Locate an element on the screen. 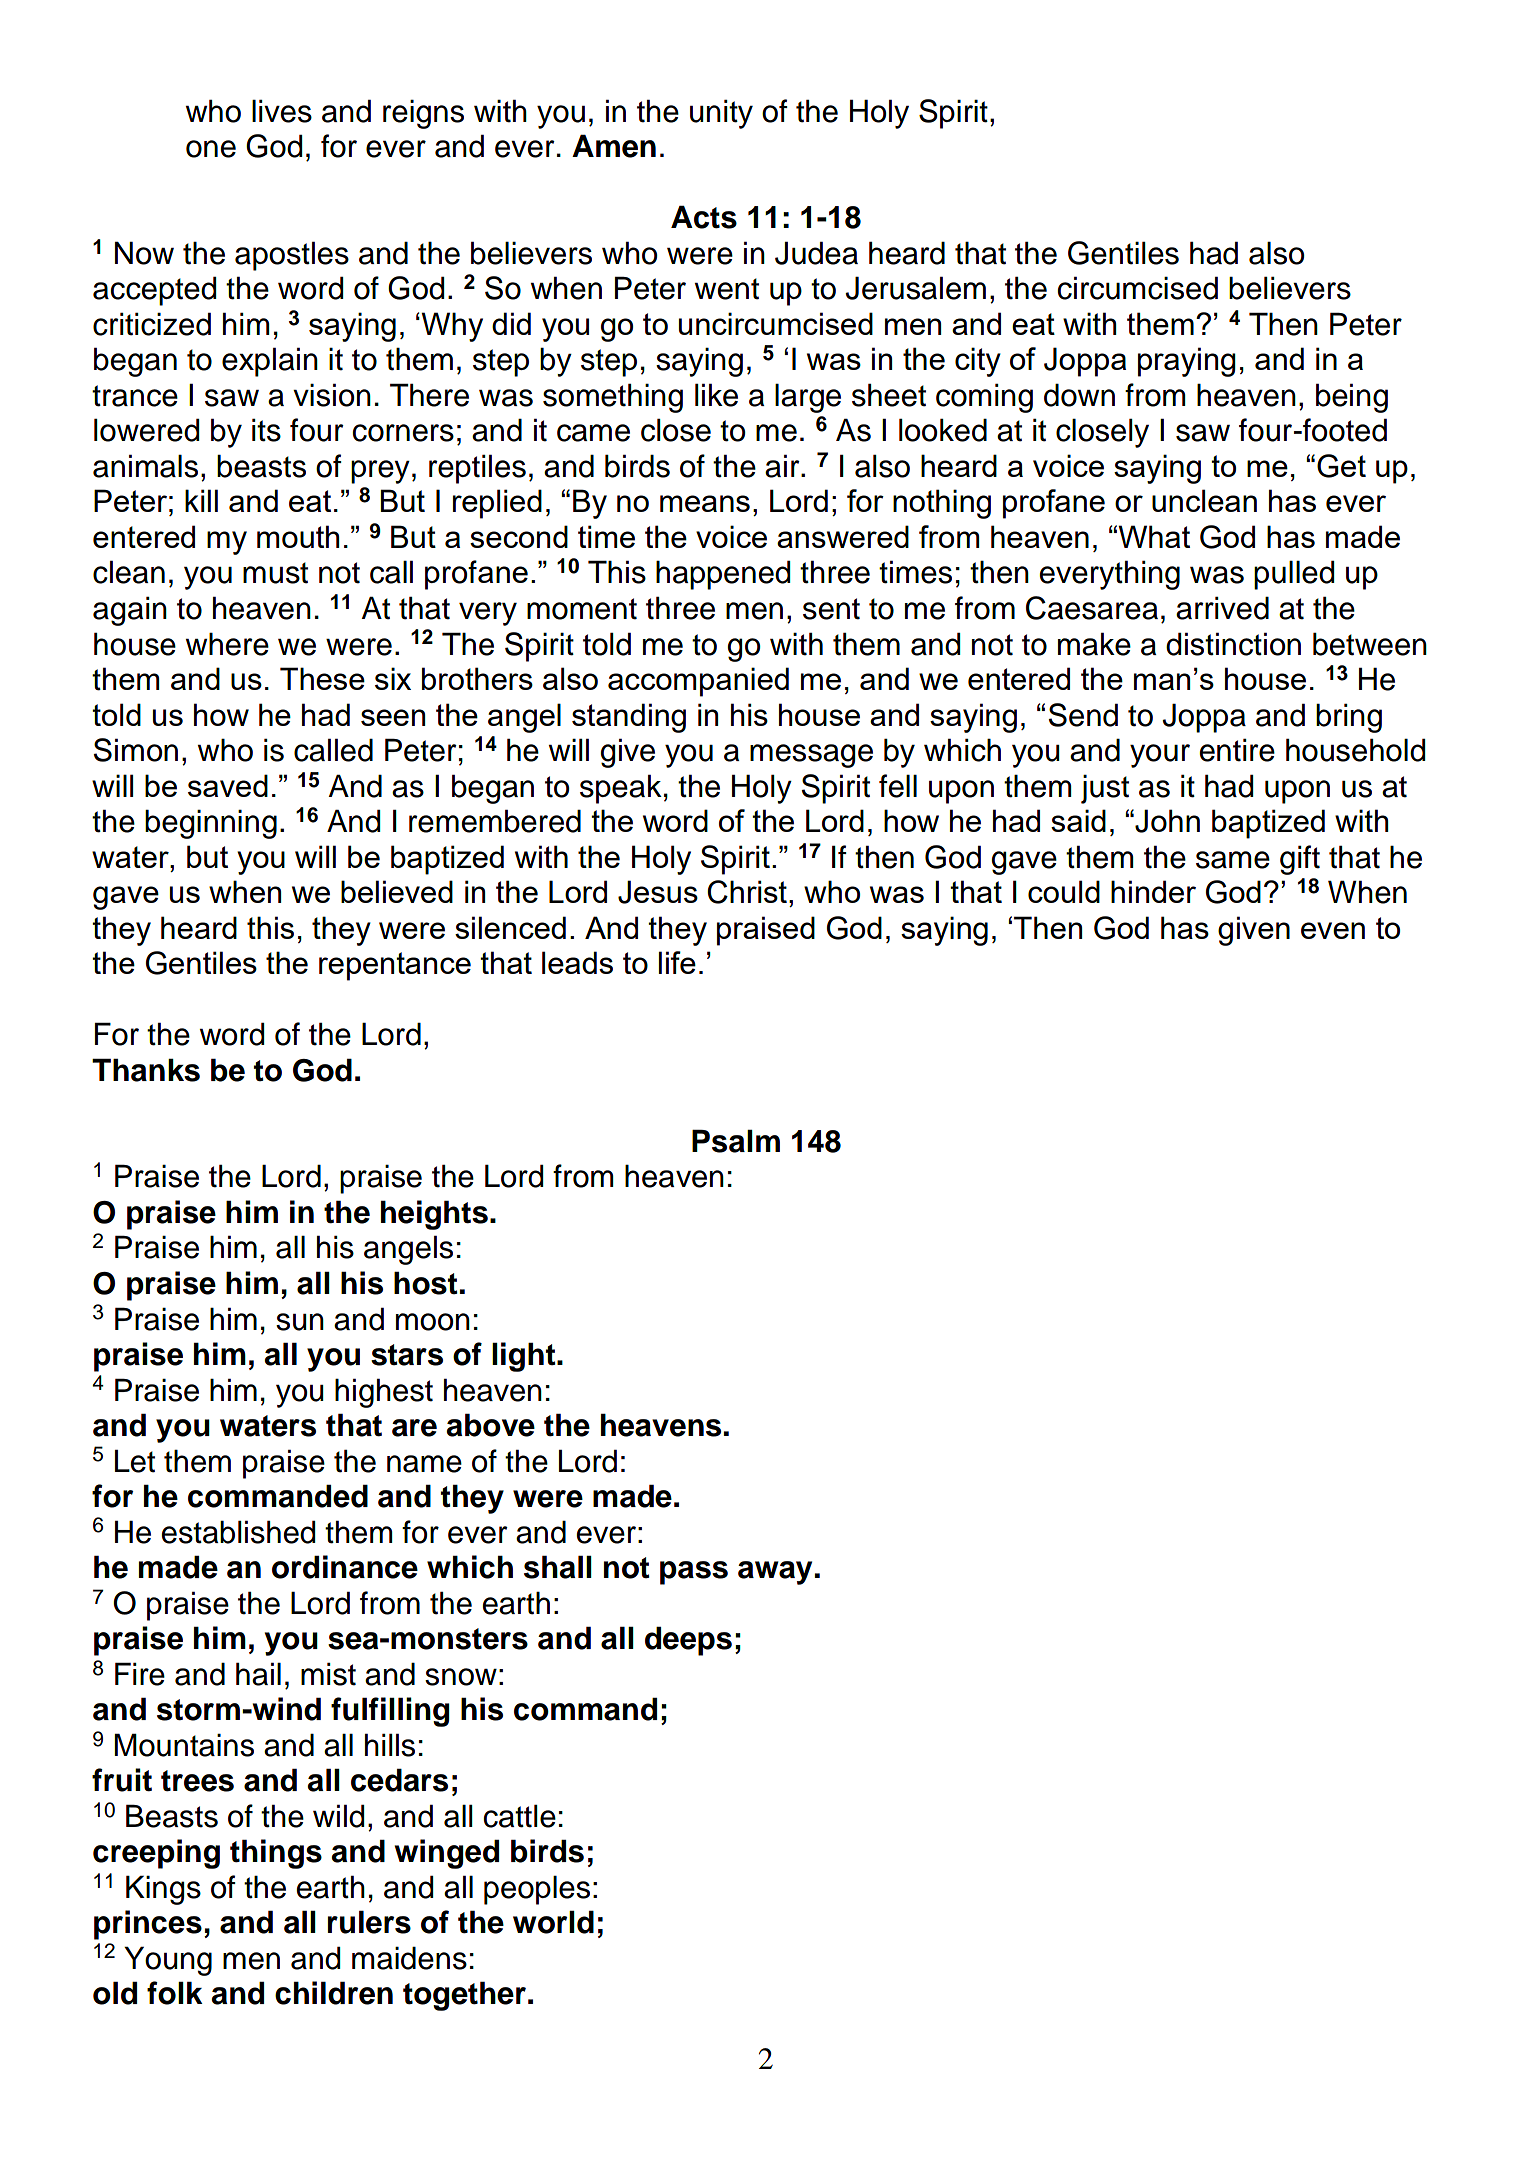  world is located at coordinates (553, 1922).
